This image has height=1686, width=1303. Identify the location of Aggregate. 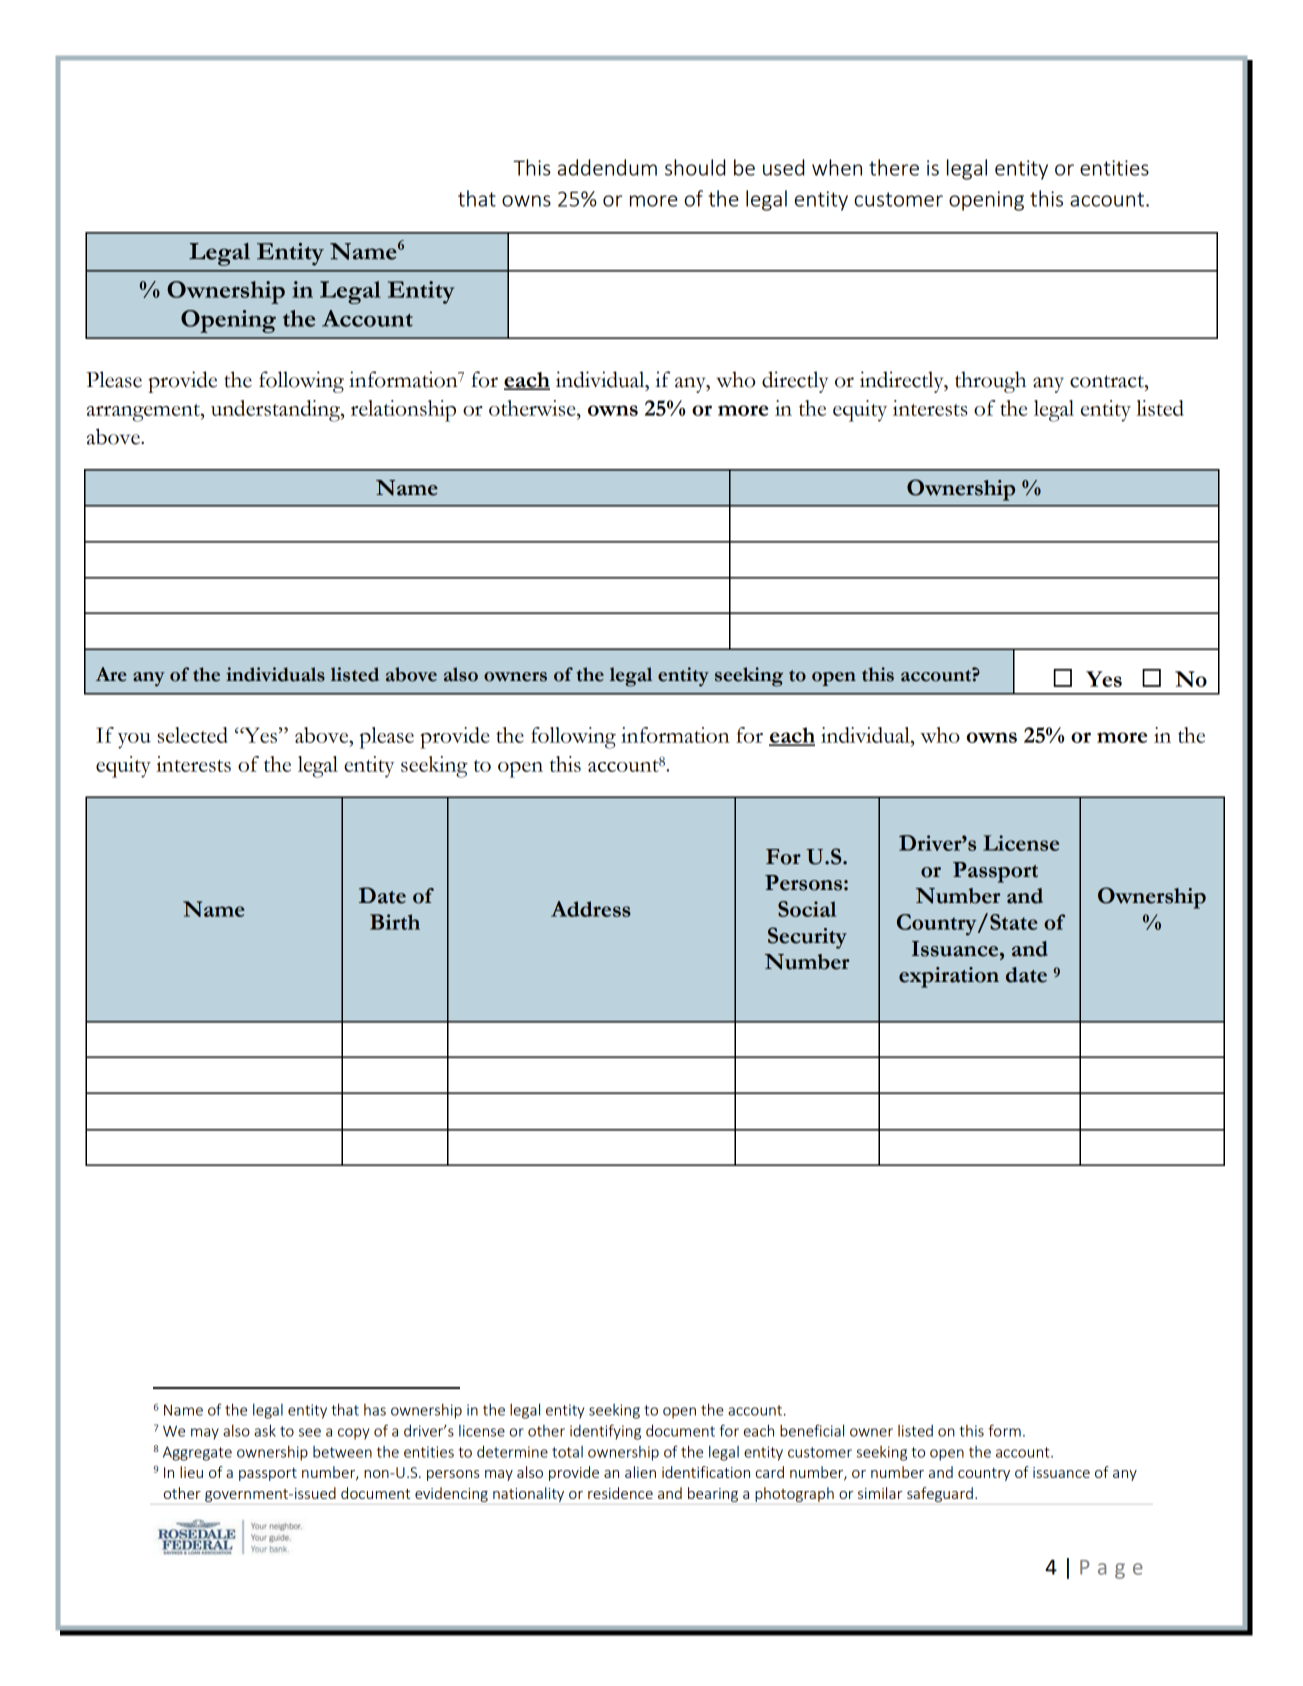
(197, 1454).
